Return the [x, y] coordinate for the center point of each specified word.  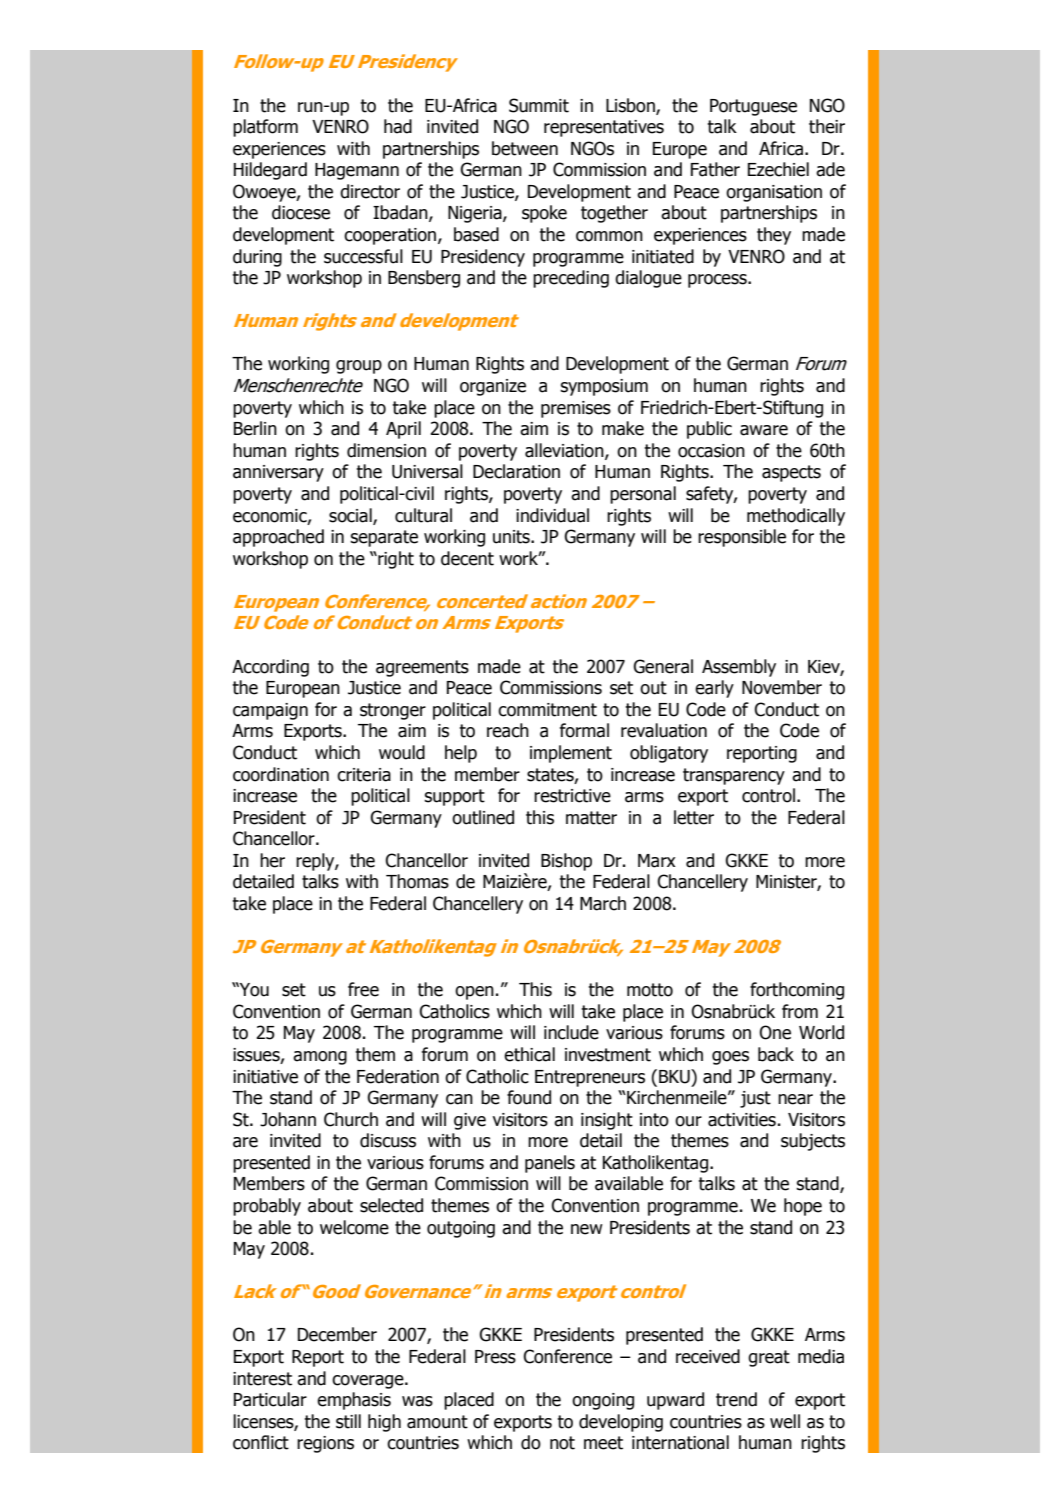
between [525, 148]
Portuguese [753, 107]
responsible [742, 538]
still [348, 1421]
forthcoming [797, 991]
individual [552, 515]
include [571, 1032]
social [351, 516]
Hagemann [357, 171]
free [363, 989]
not [562, 1443]
